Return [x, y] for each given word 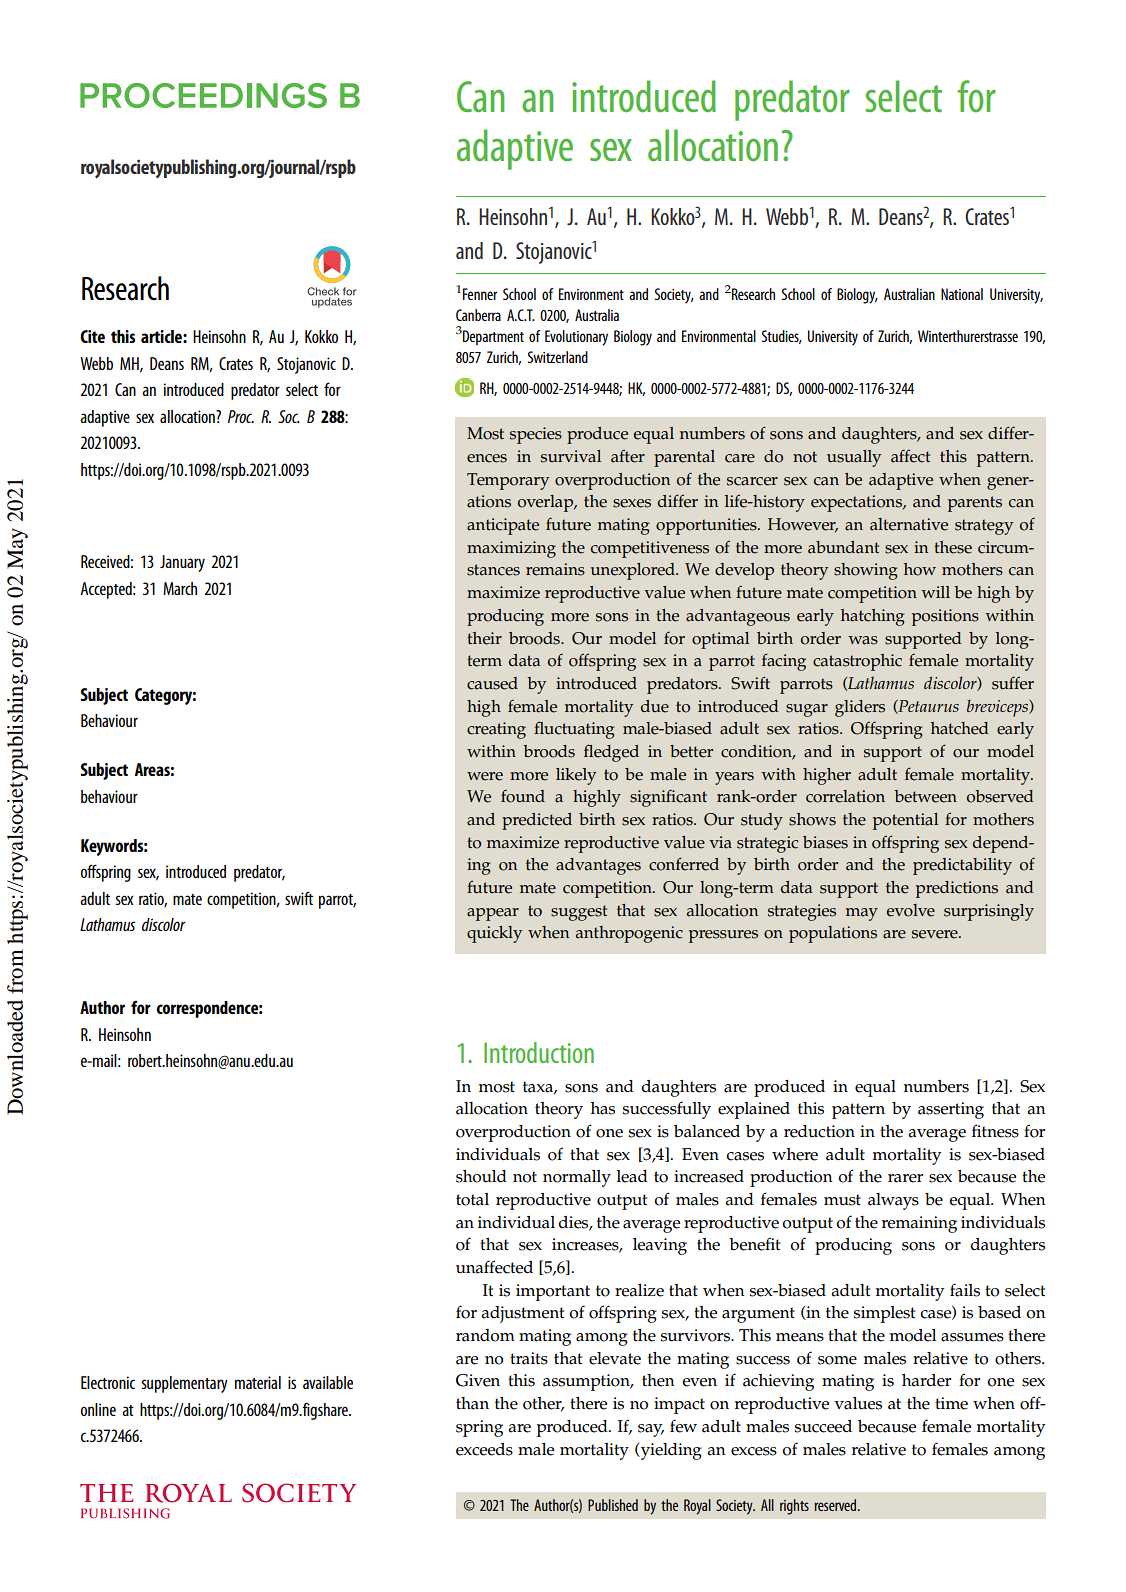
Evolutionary [576, 338]
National [962, 294]
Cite [92, 336]
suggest [579, 913]
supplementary [184, 1384]
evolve [911, 910]
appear [493, 914]
